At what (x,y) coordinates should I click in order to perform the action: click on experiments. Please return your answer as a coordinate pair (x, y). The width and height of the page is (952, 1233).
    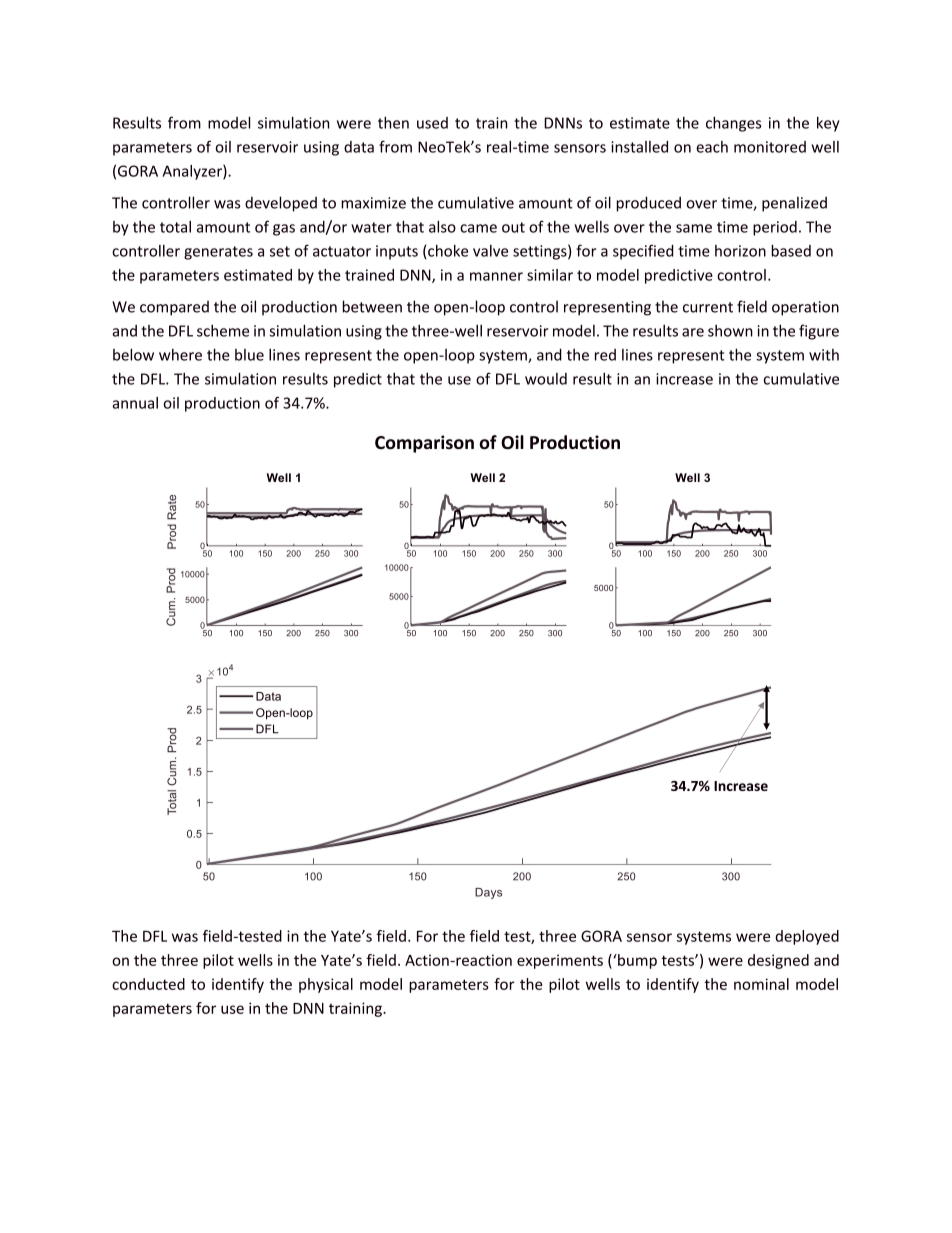
    Looking at the image, I should click on (560, 961).
